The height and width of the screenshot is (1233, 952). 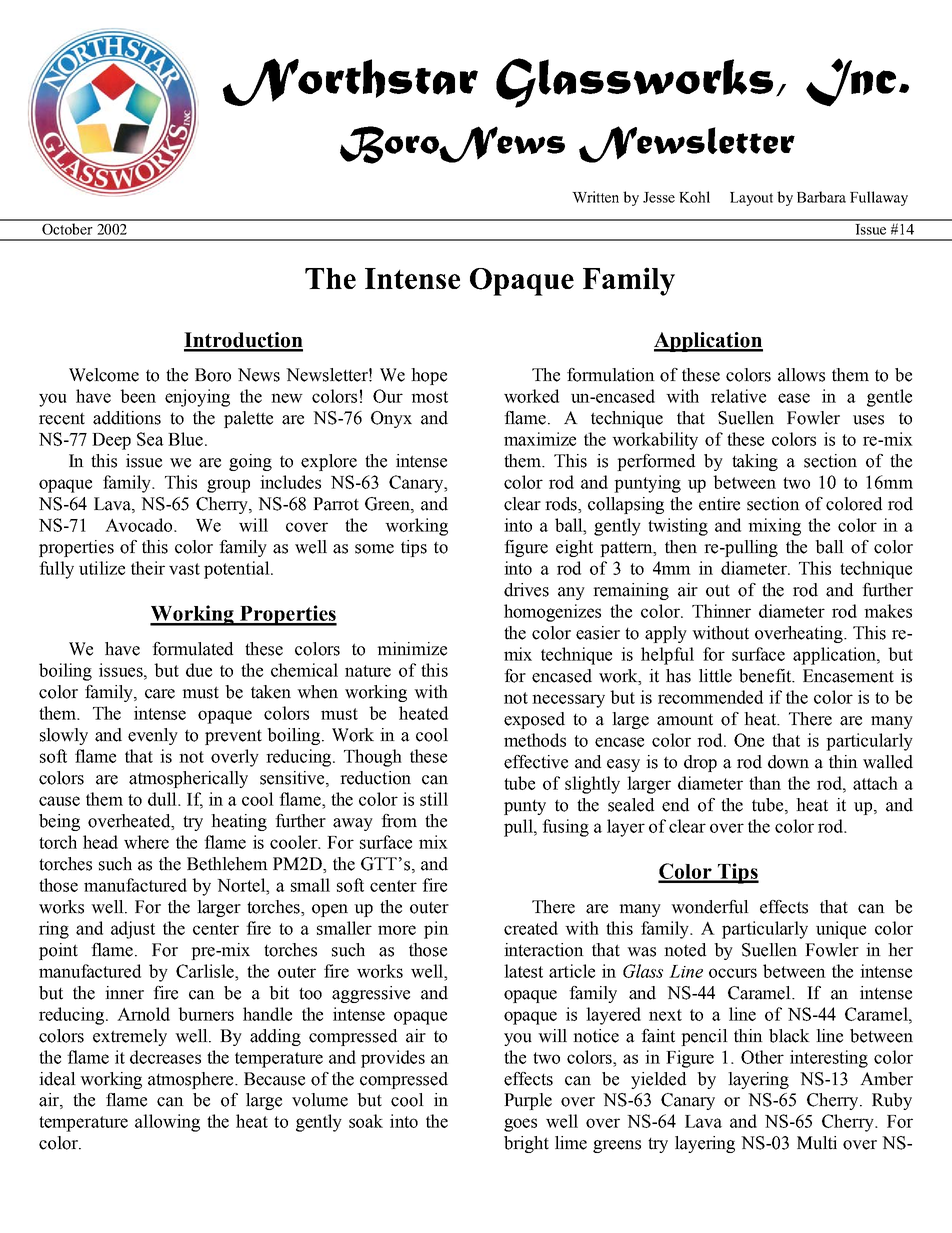 I want to click on Barbara, so click(x=821, y=197).
